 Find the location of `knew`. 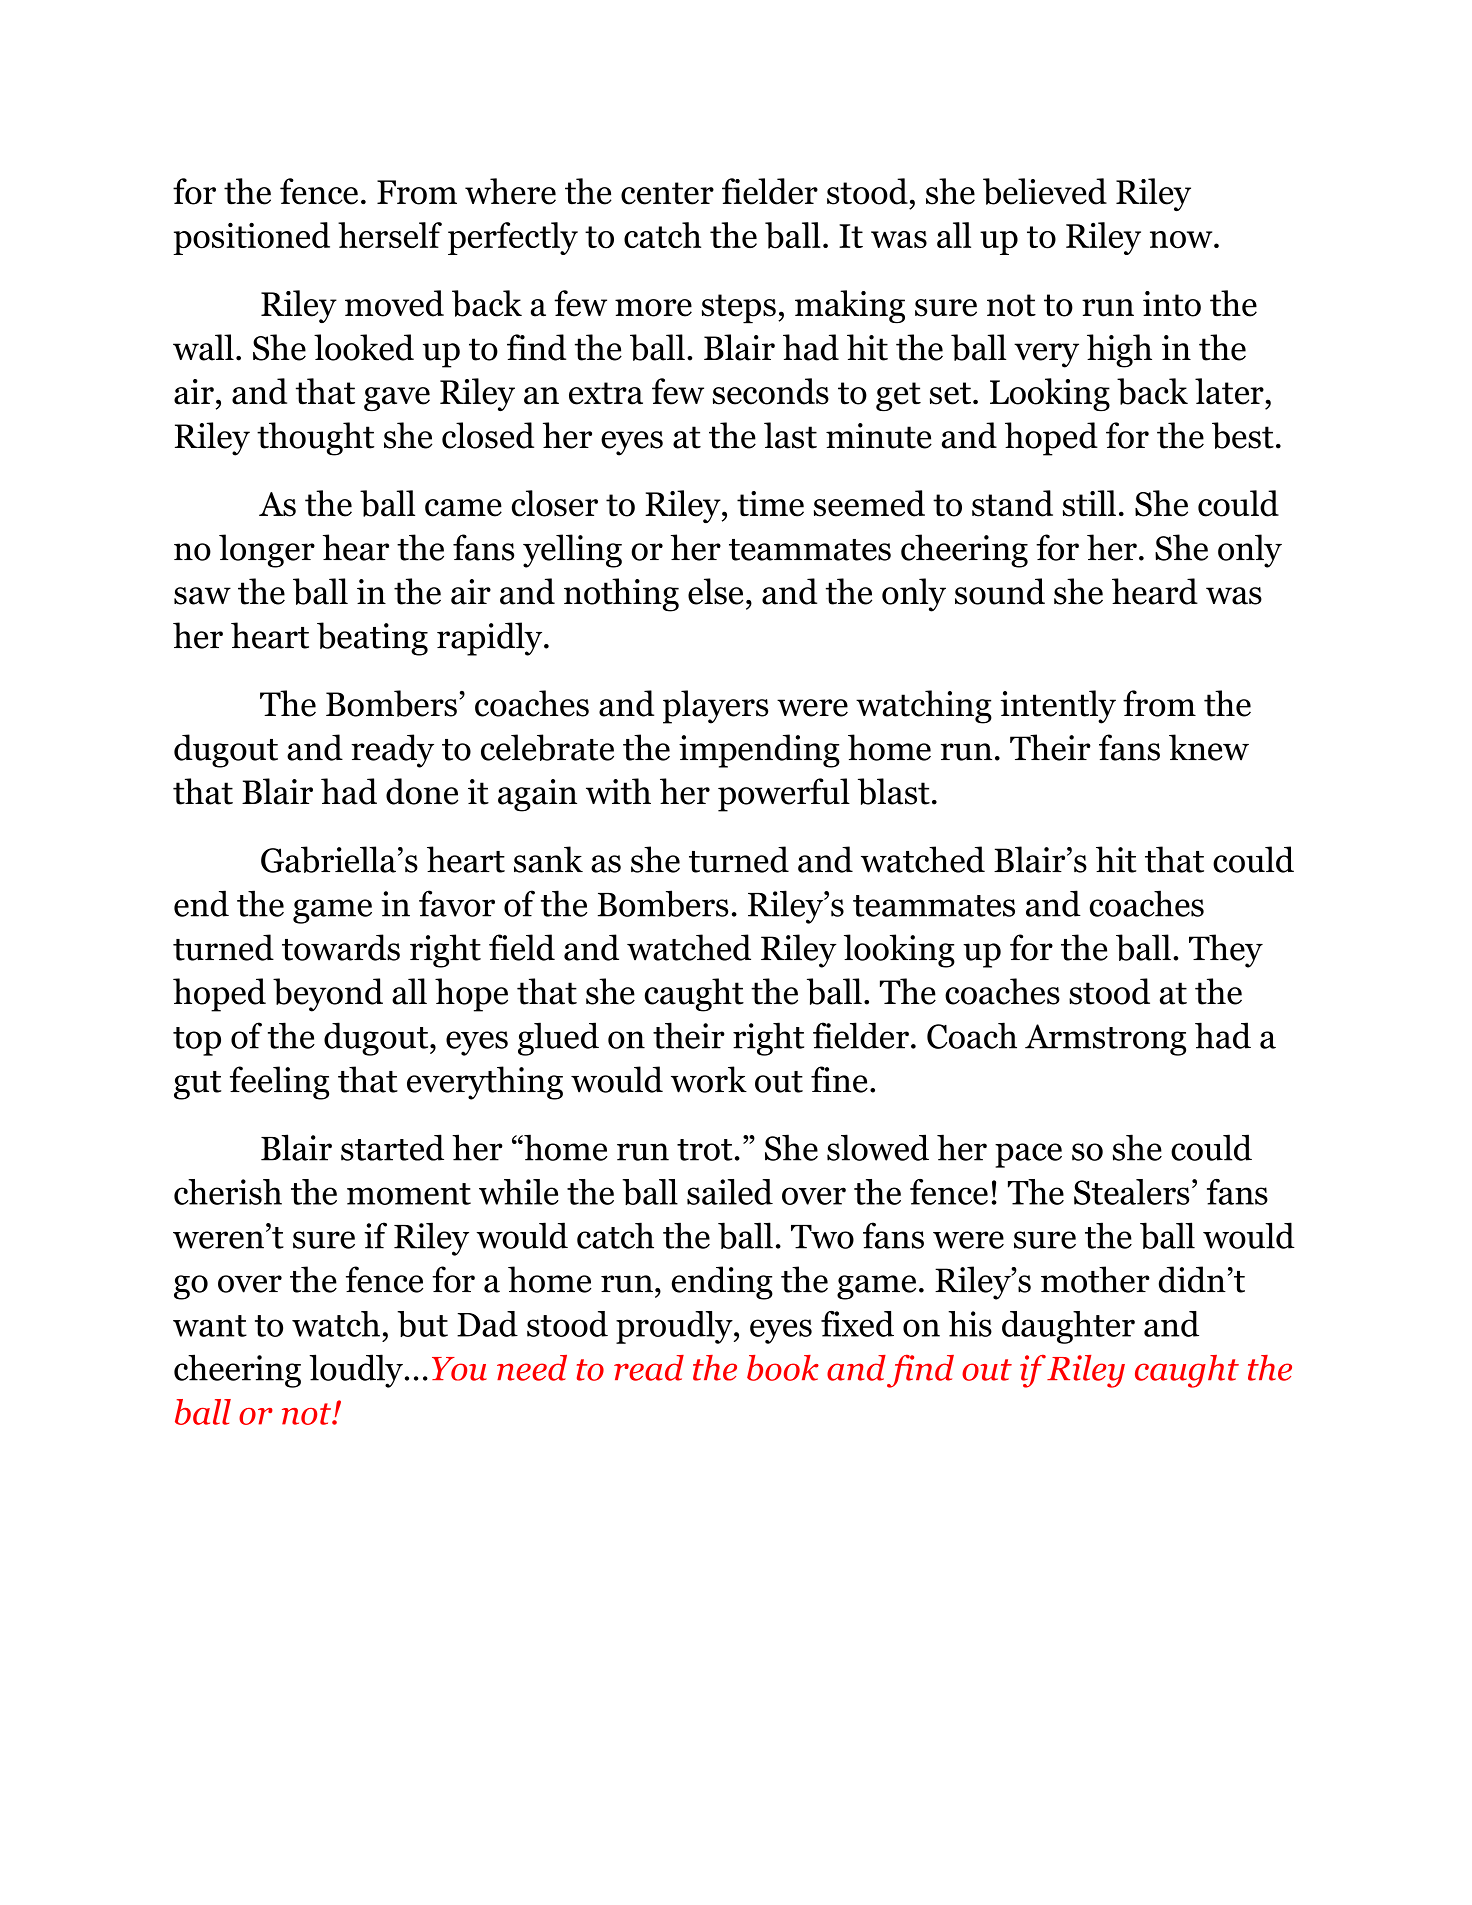

knew is located at coordinates (1209, 747).
